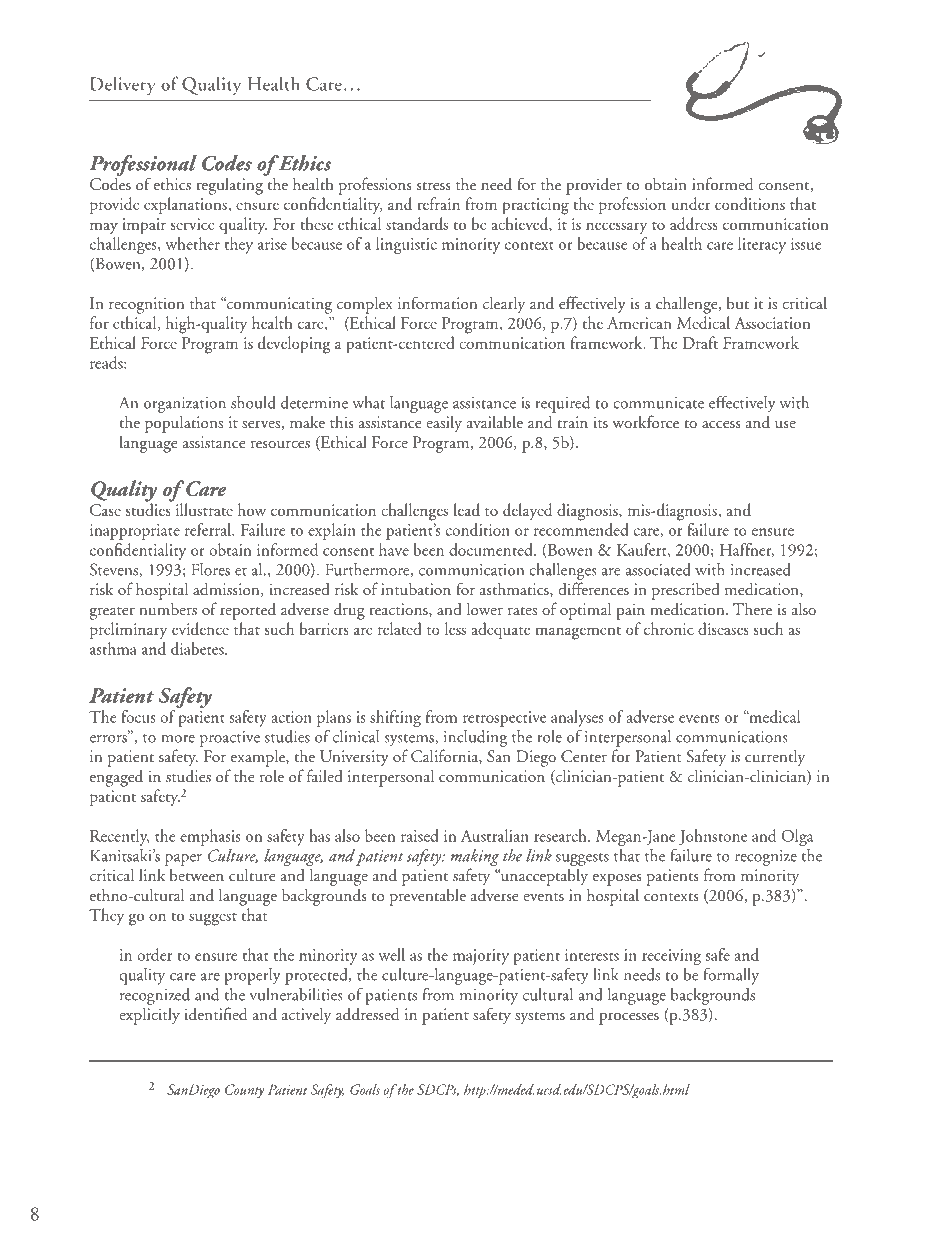 This screenshot has height=1250, width=952. What do you see at coordinates (434, 186) in the screenshot?
I see `stress` at bounding box center [434, 186].
